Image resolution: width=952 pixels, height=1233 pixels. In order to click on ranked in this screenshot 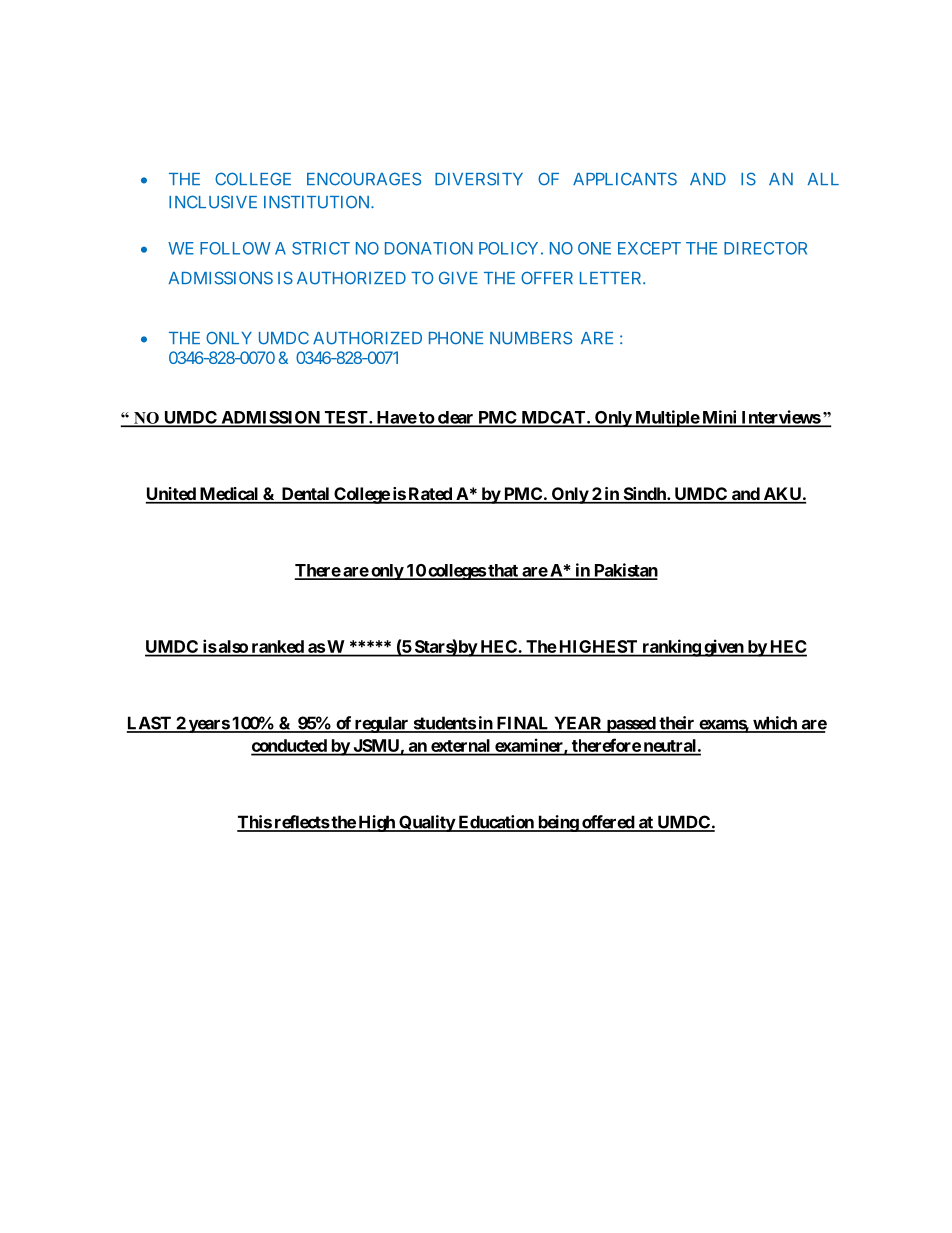, I will do `click(277, 648)`.
